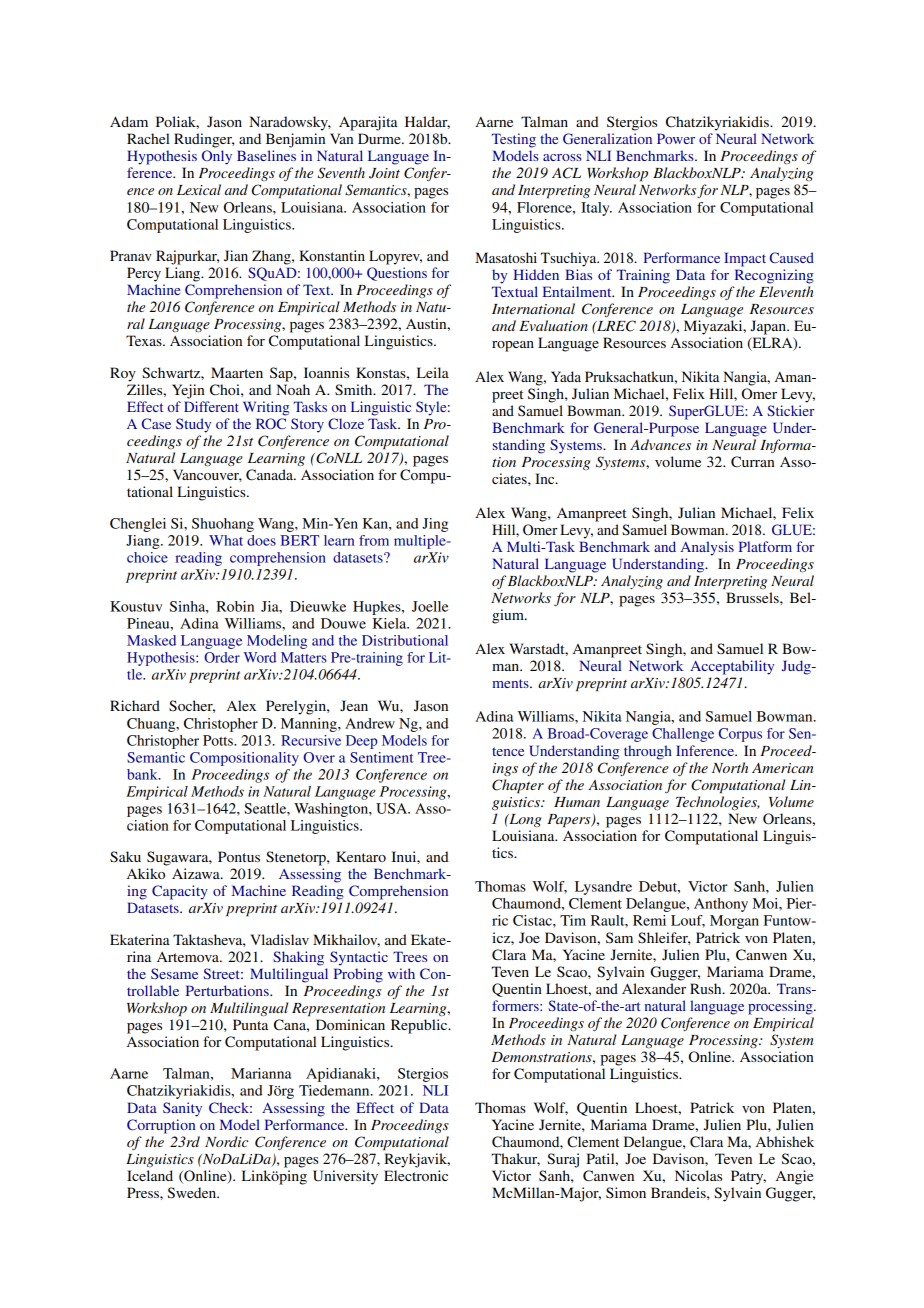 The width and height of the document is (924, 1308). I want to click on Nordic, so click(226, 1141).
